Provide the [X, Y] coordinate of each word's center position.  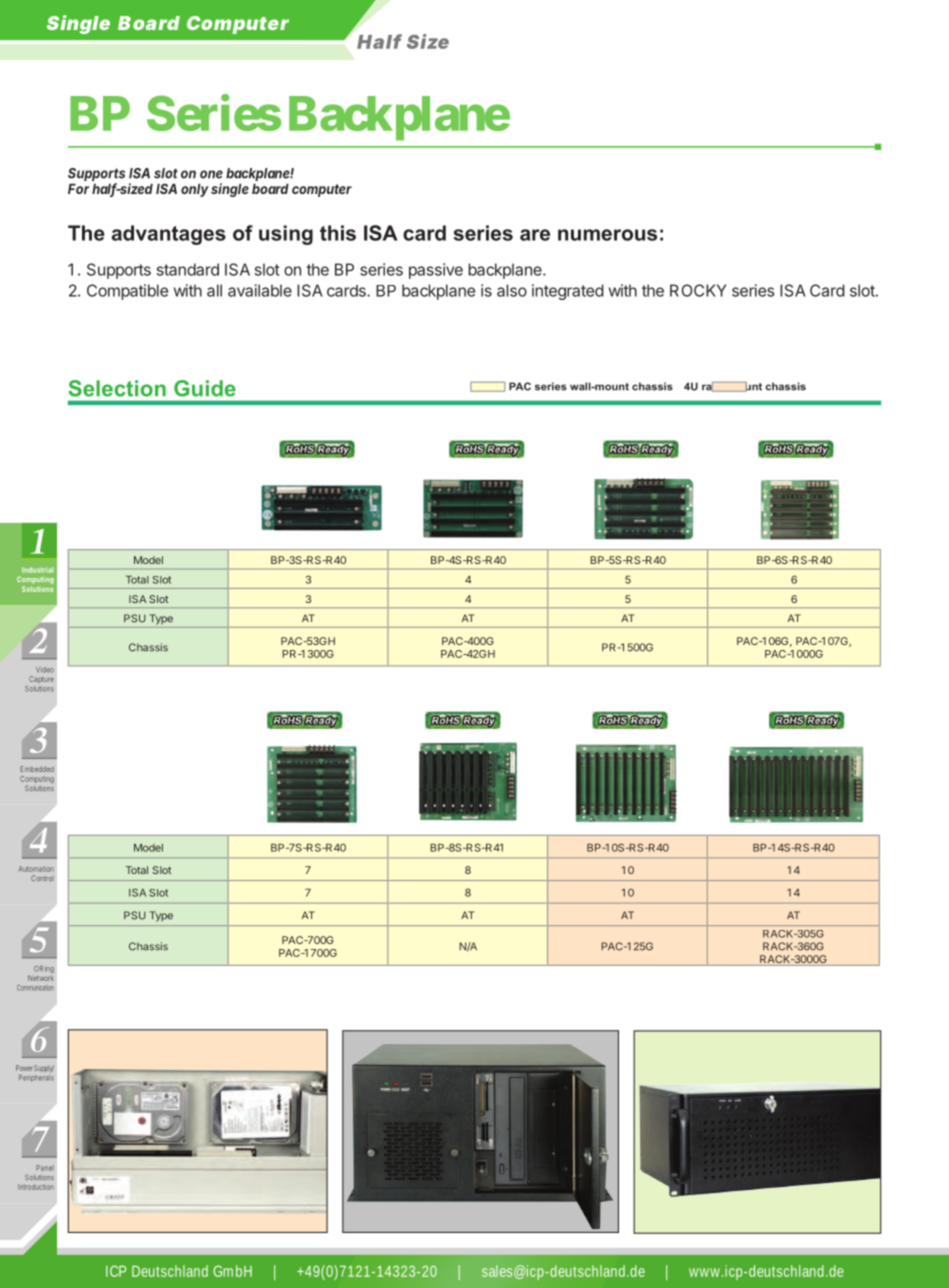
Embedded [37, 769]
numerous [607, 235]
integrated [568, 292]
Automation [36, 869]
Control [42, 878]
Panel [45, 1168]
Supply [44, 1069]
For [78, 189]
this [338, 233]
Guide [205, 388]
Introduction [36, 1187]
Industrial [38, 570]
